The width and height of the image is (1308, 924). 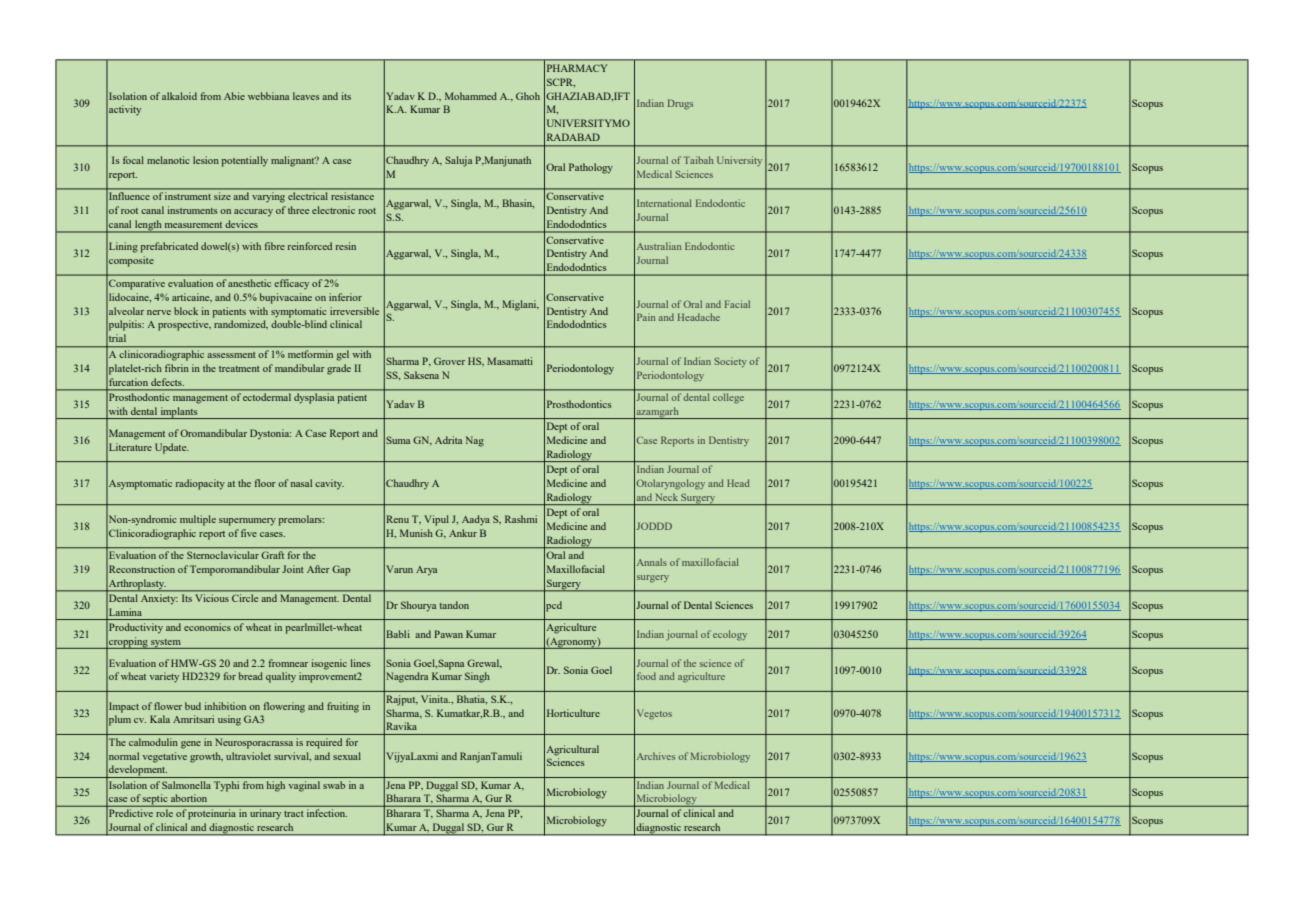 I want to click on multiple, so click(x=198, y=520).
